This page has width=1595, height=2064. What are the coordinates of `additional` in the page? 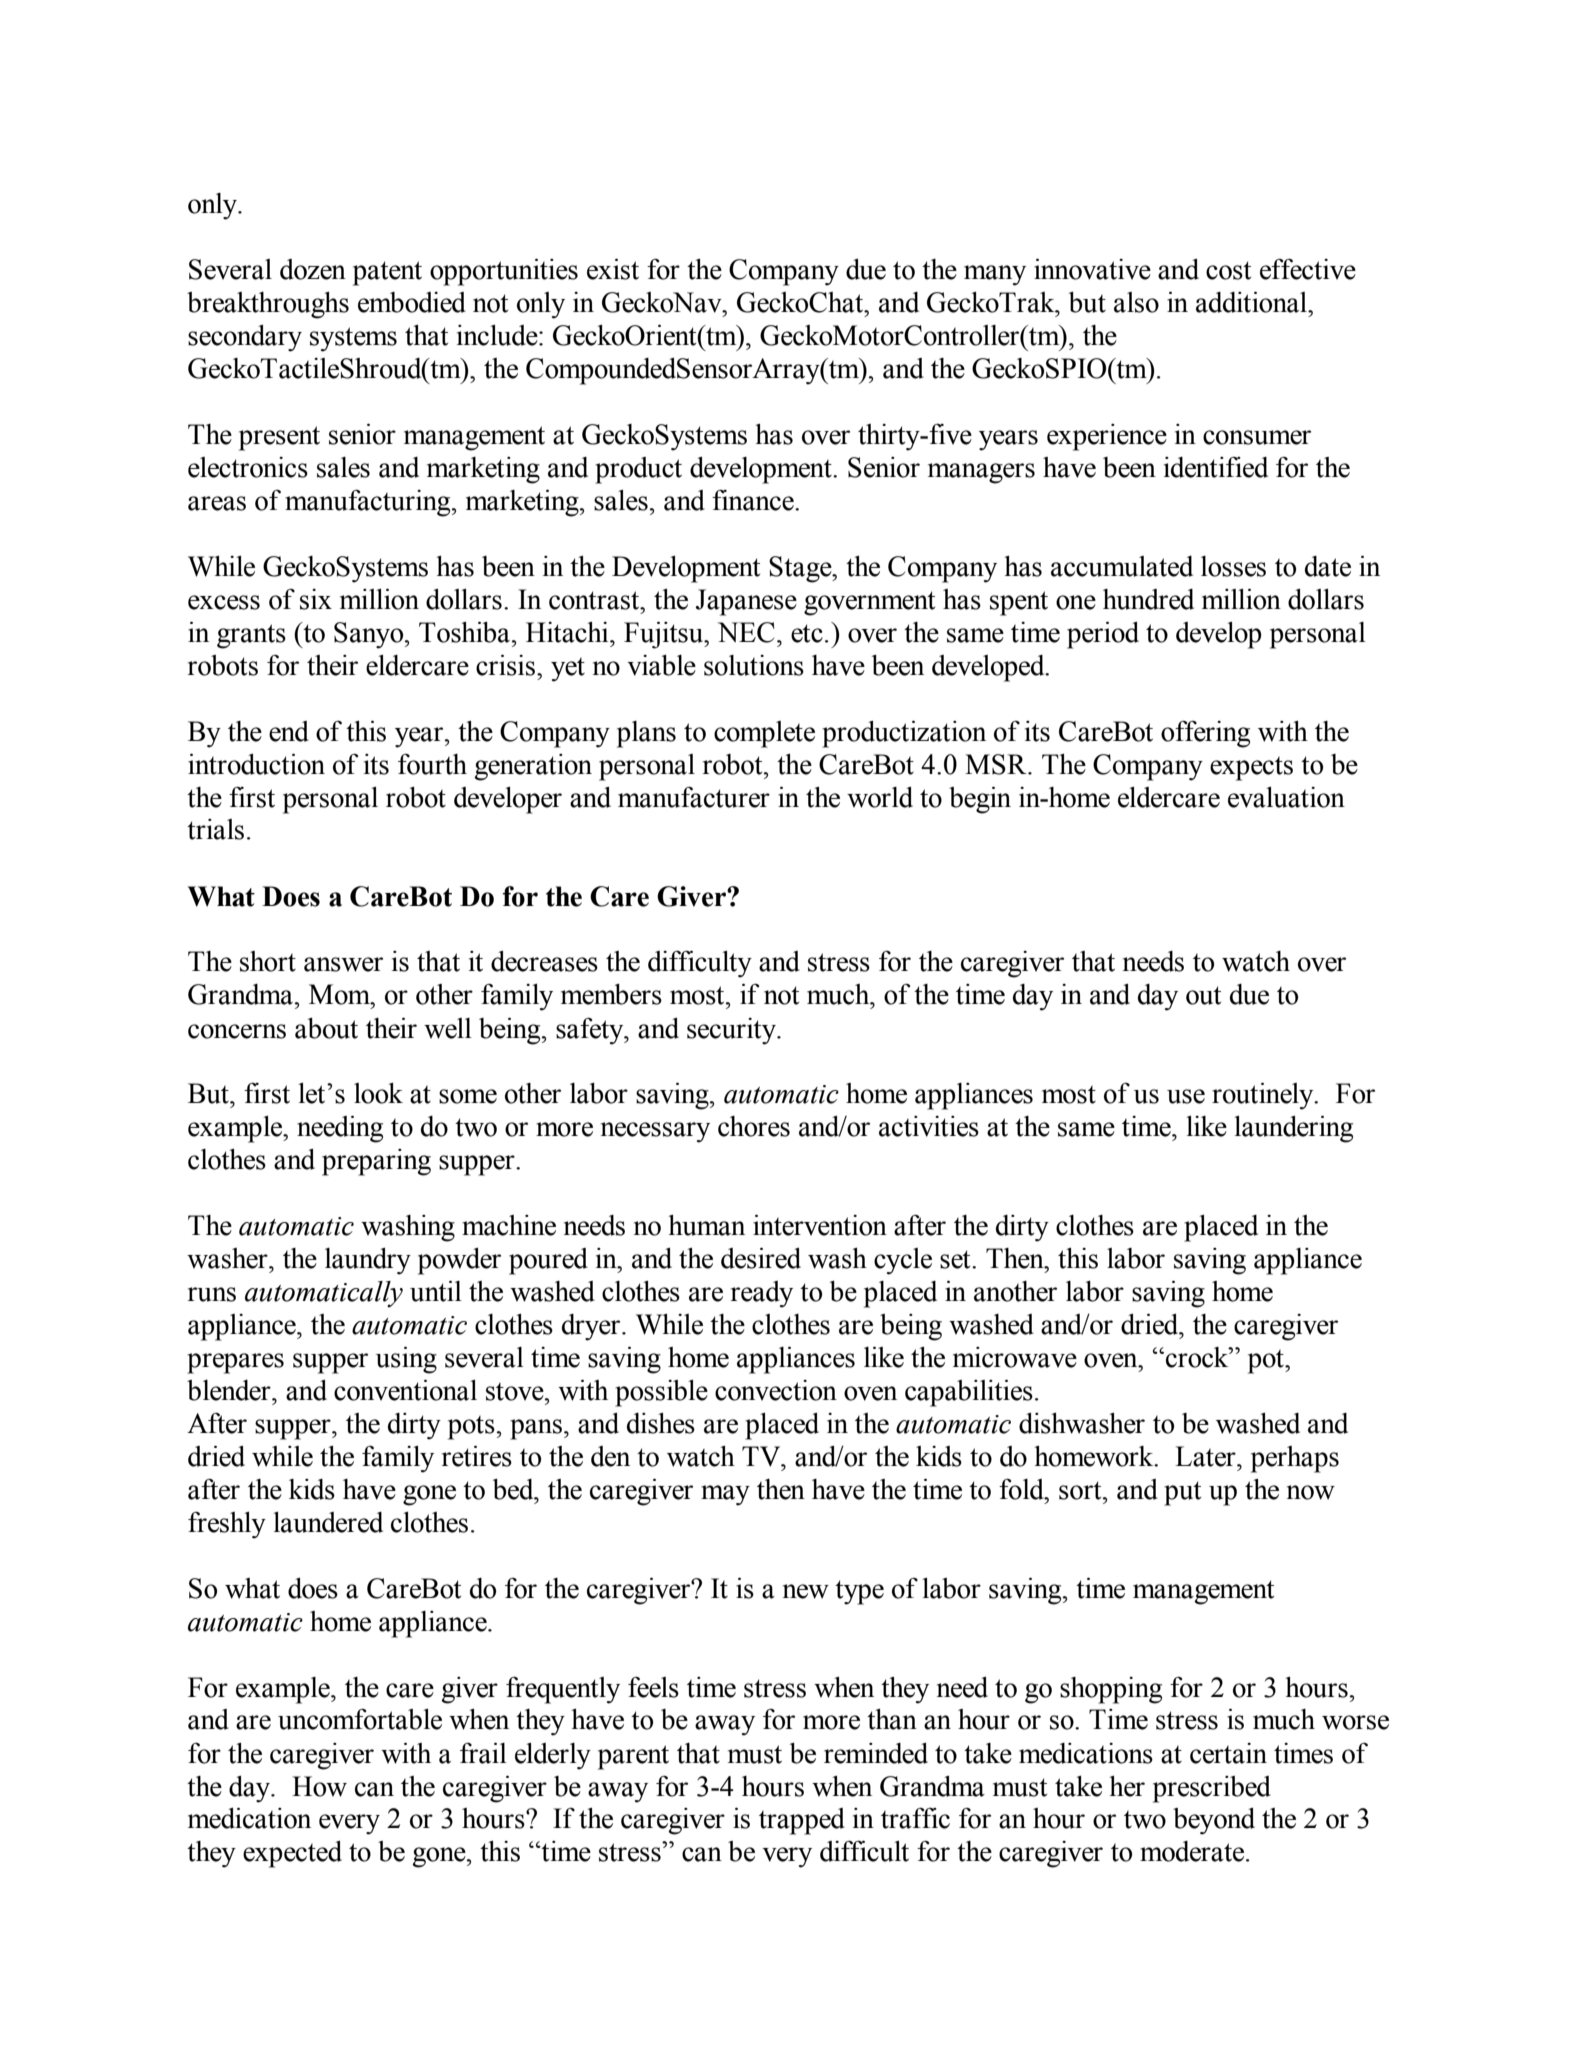 It's located at (1252, 302).
